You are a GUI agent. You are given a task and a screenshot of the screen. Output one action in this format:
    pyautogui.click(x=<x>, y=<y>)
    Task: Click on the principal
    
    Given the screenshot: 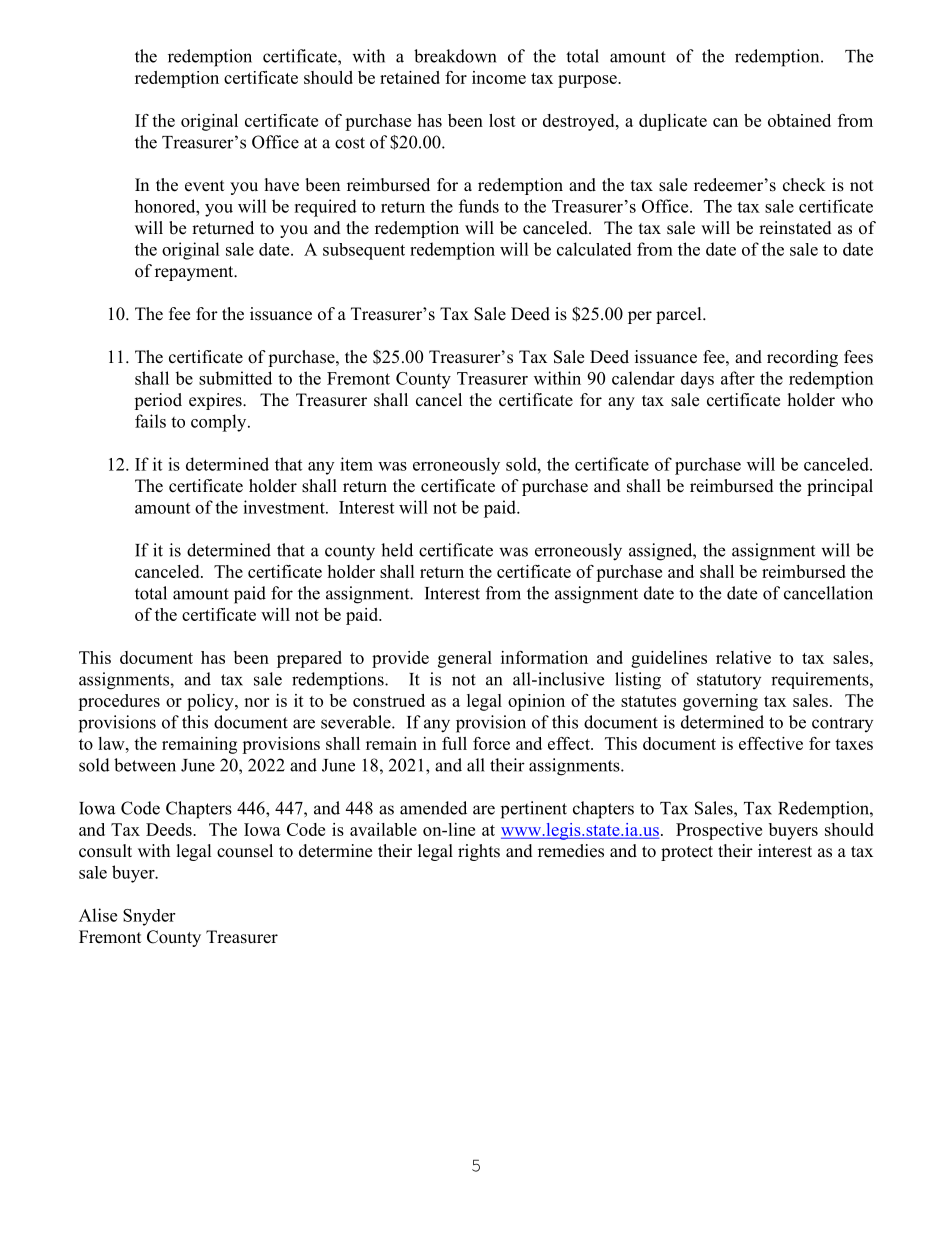 What is the action you would take?
    pyautogui.click(x=840, y=487)
